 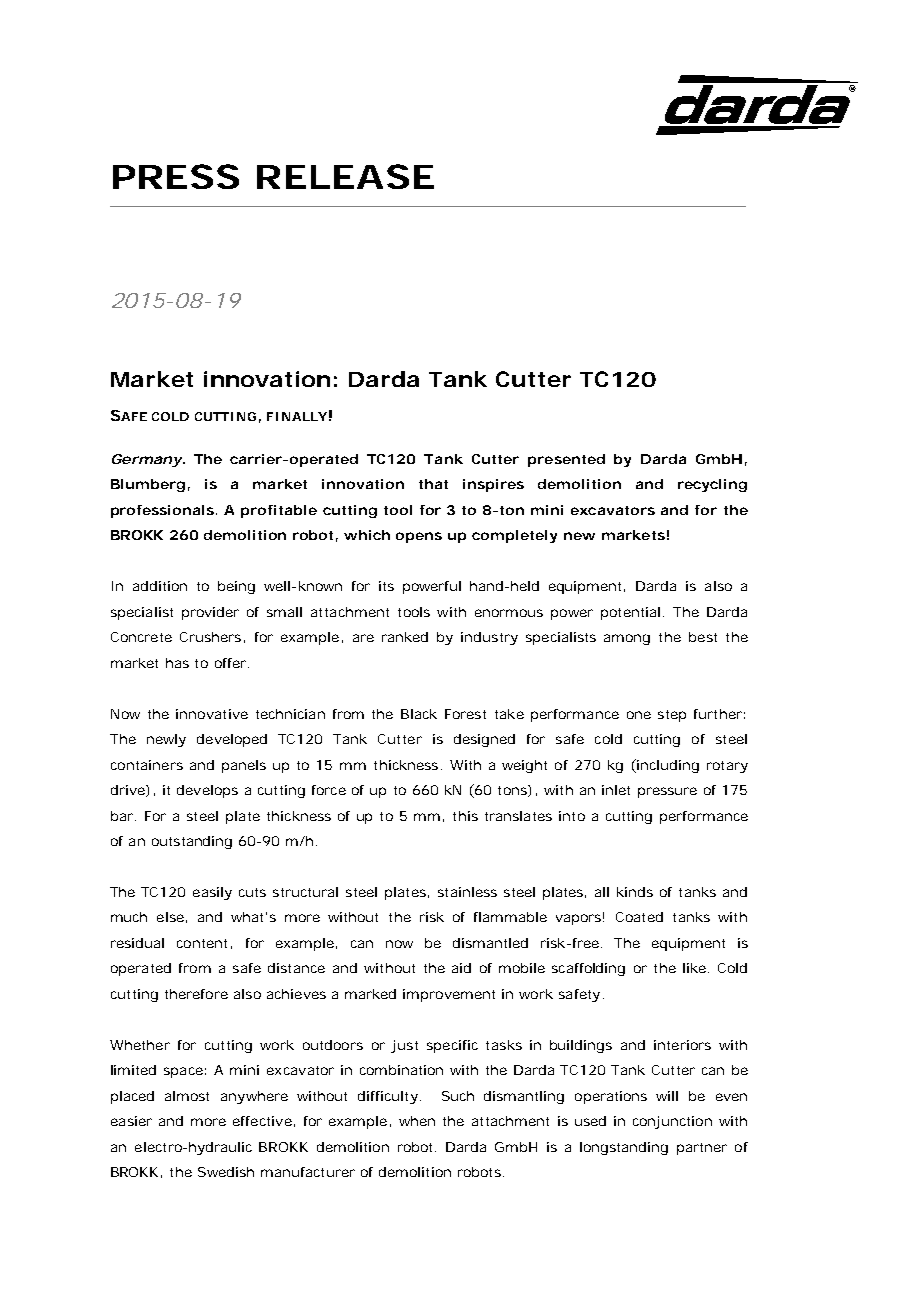 I want to click on Swedish, so click(x=226, y=1172).
